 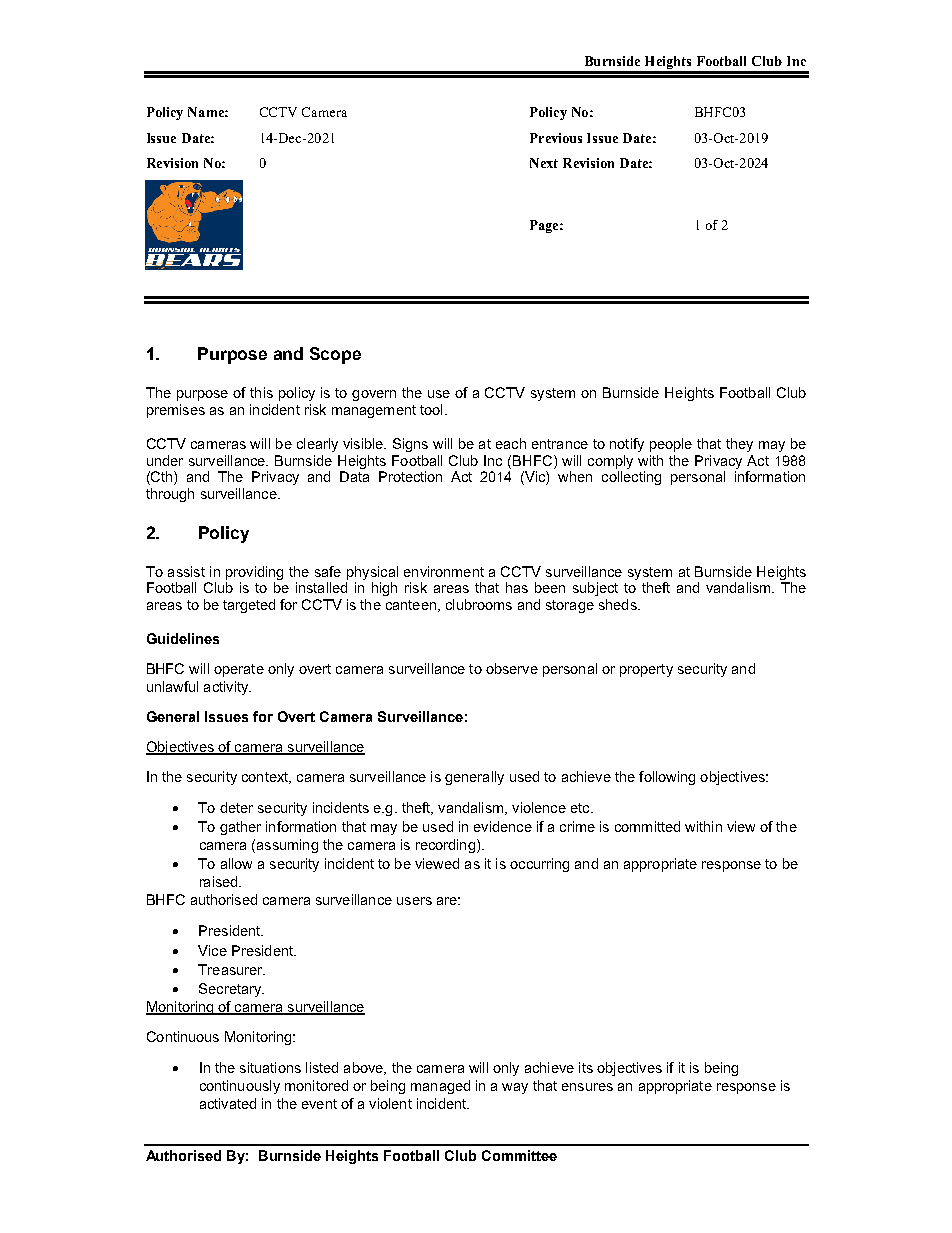 I want to click on Scope, so click(x=335, y=355).
